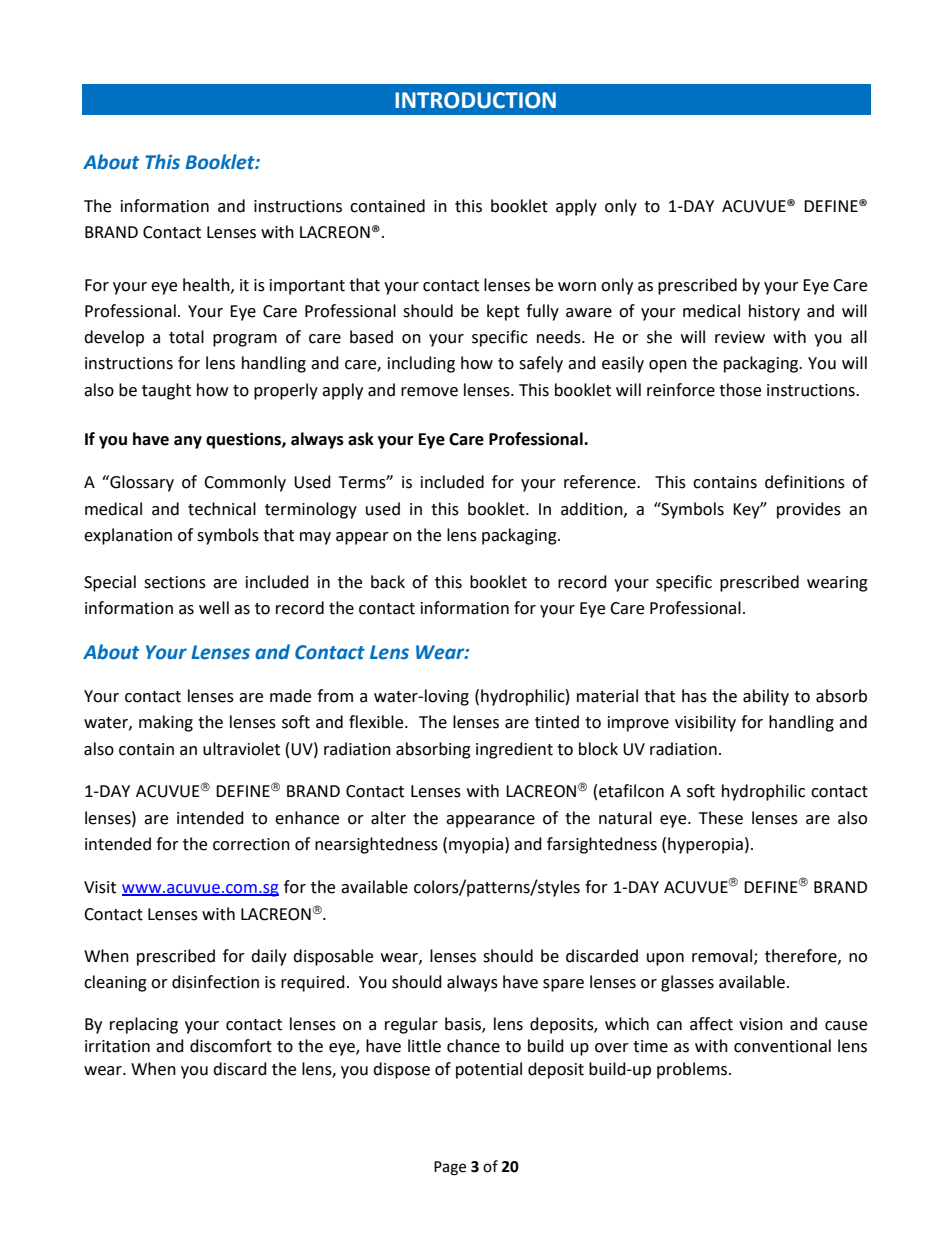 The height and width of the image is (1233, 952). I want to click on back, so click(388, 582).
